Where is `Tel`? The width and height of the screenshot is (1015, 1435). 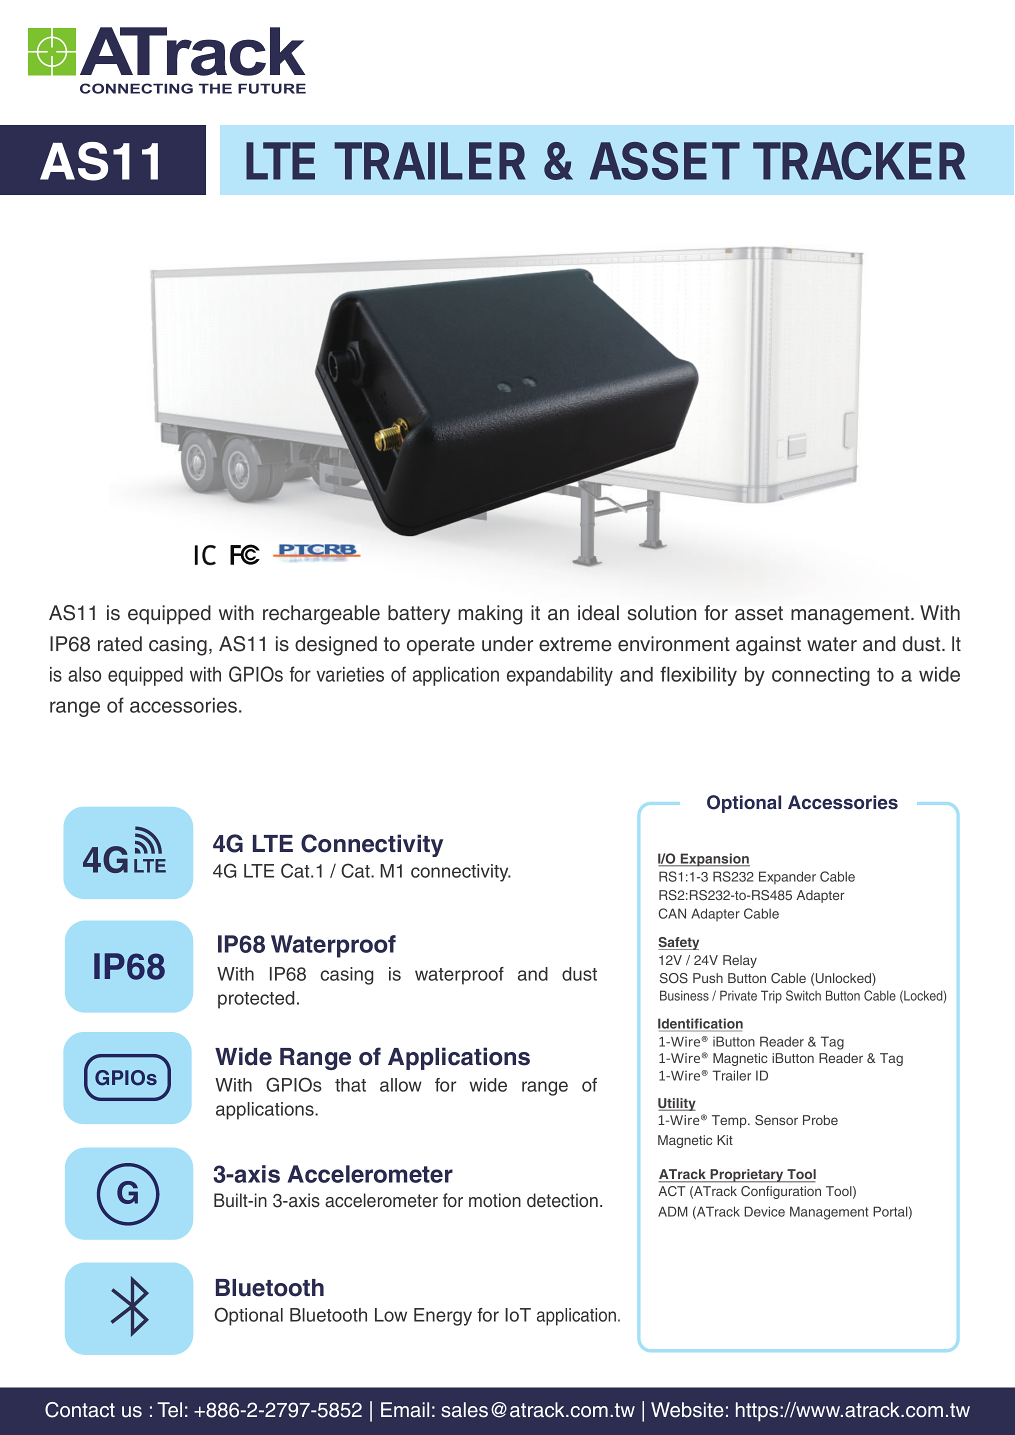 Tel is located at coordinates (169, 1410).
